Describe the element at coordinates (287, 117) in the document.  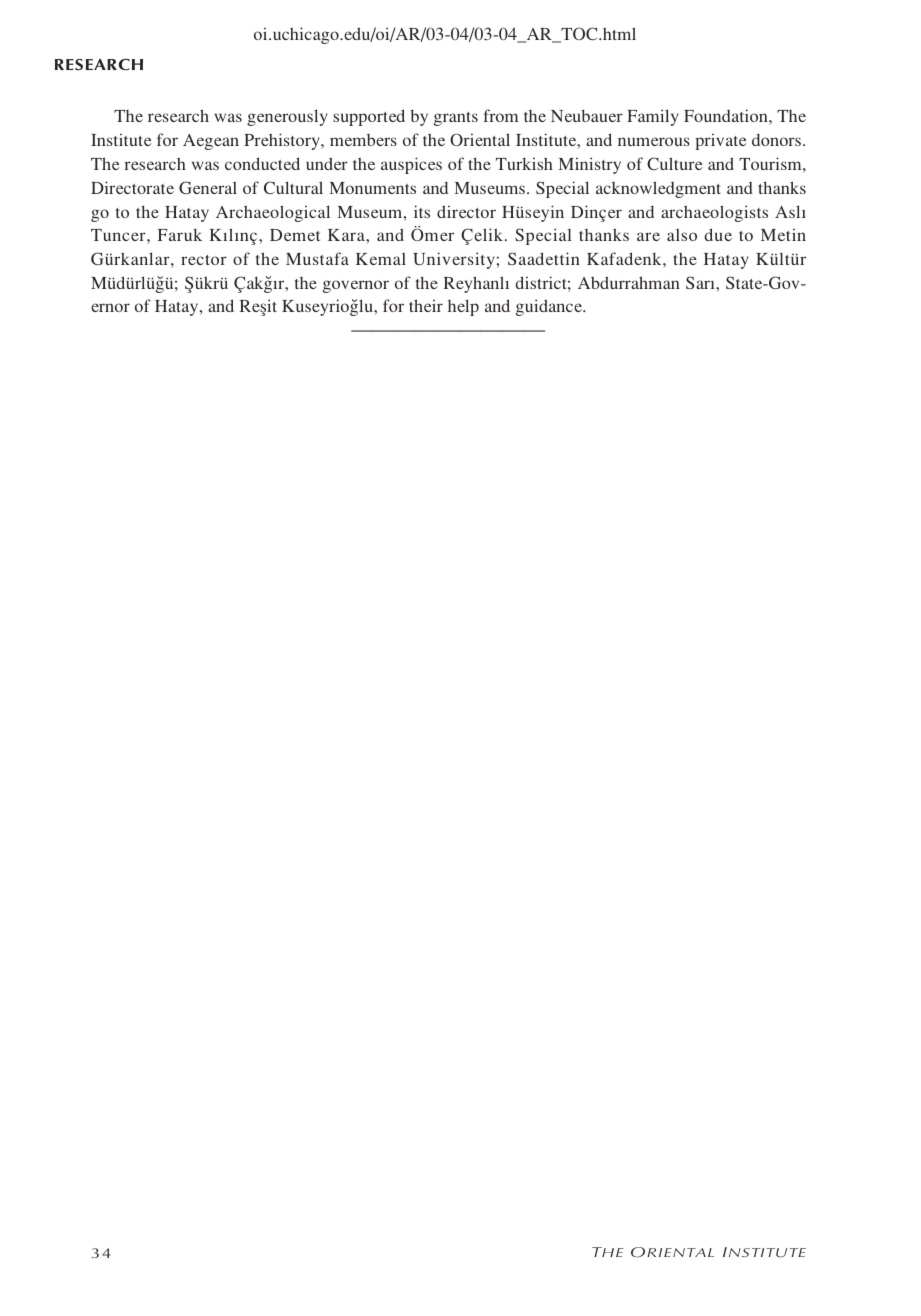
I see `generously` at that location.
